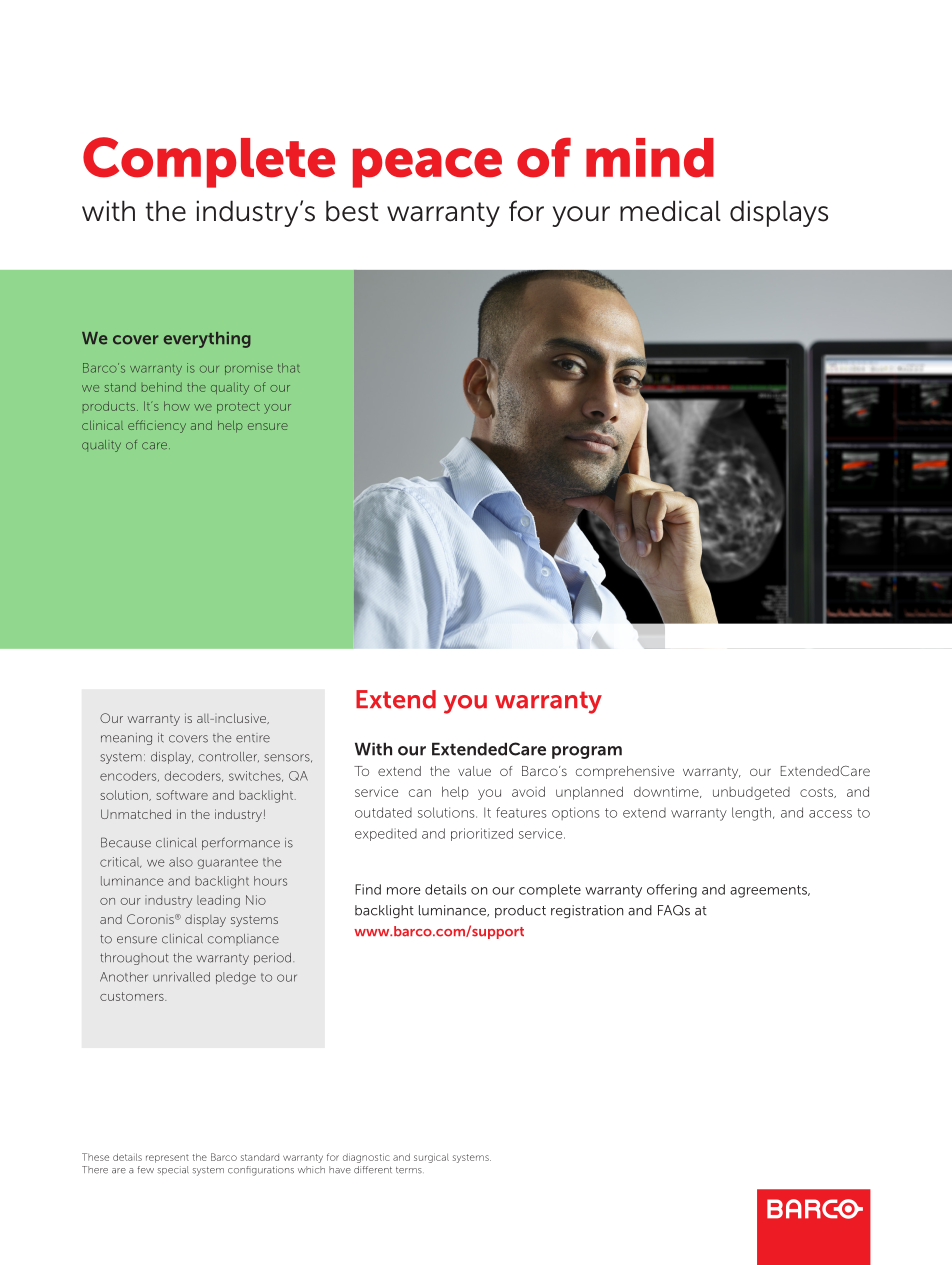  Describe the element at coordinates (126, 739) in the screenshot. I see `meaning` at that location.
